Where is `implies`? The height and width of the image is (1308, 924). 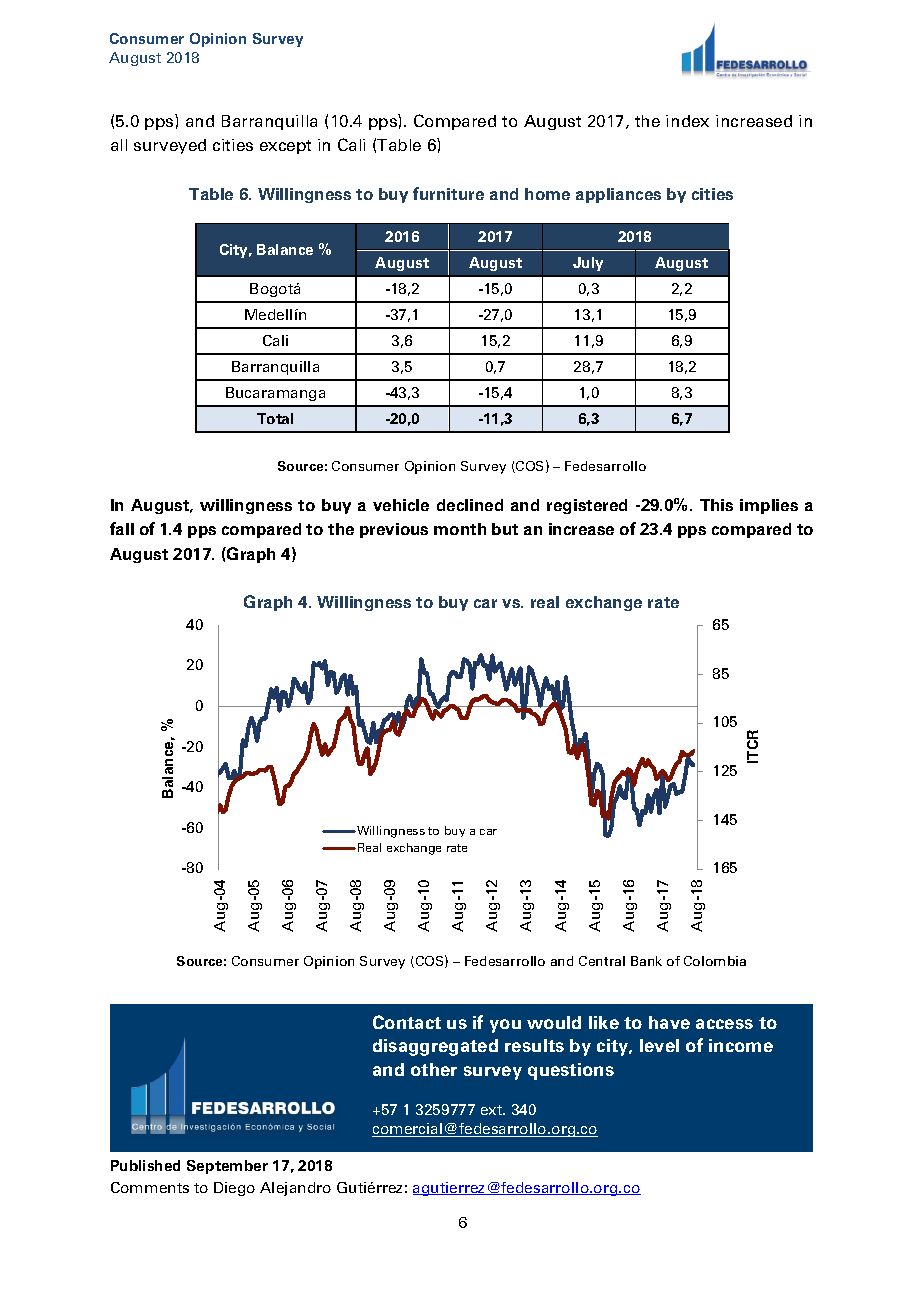
implies is located at coordinates (769, 506).
